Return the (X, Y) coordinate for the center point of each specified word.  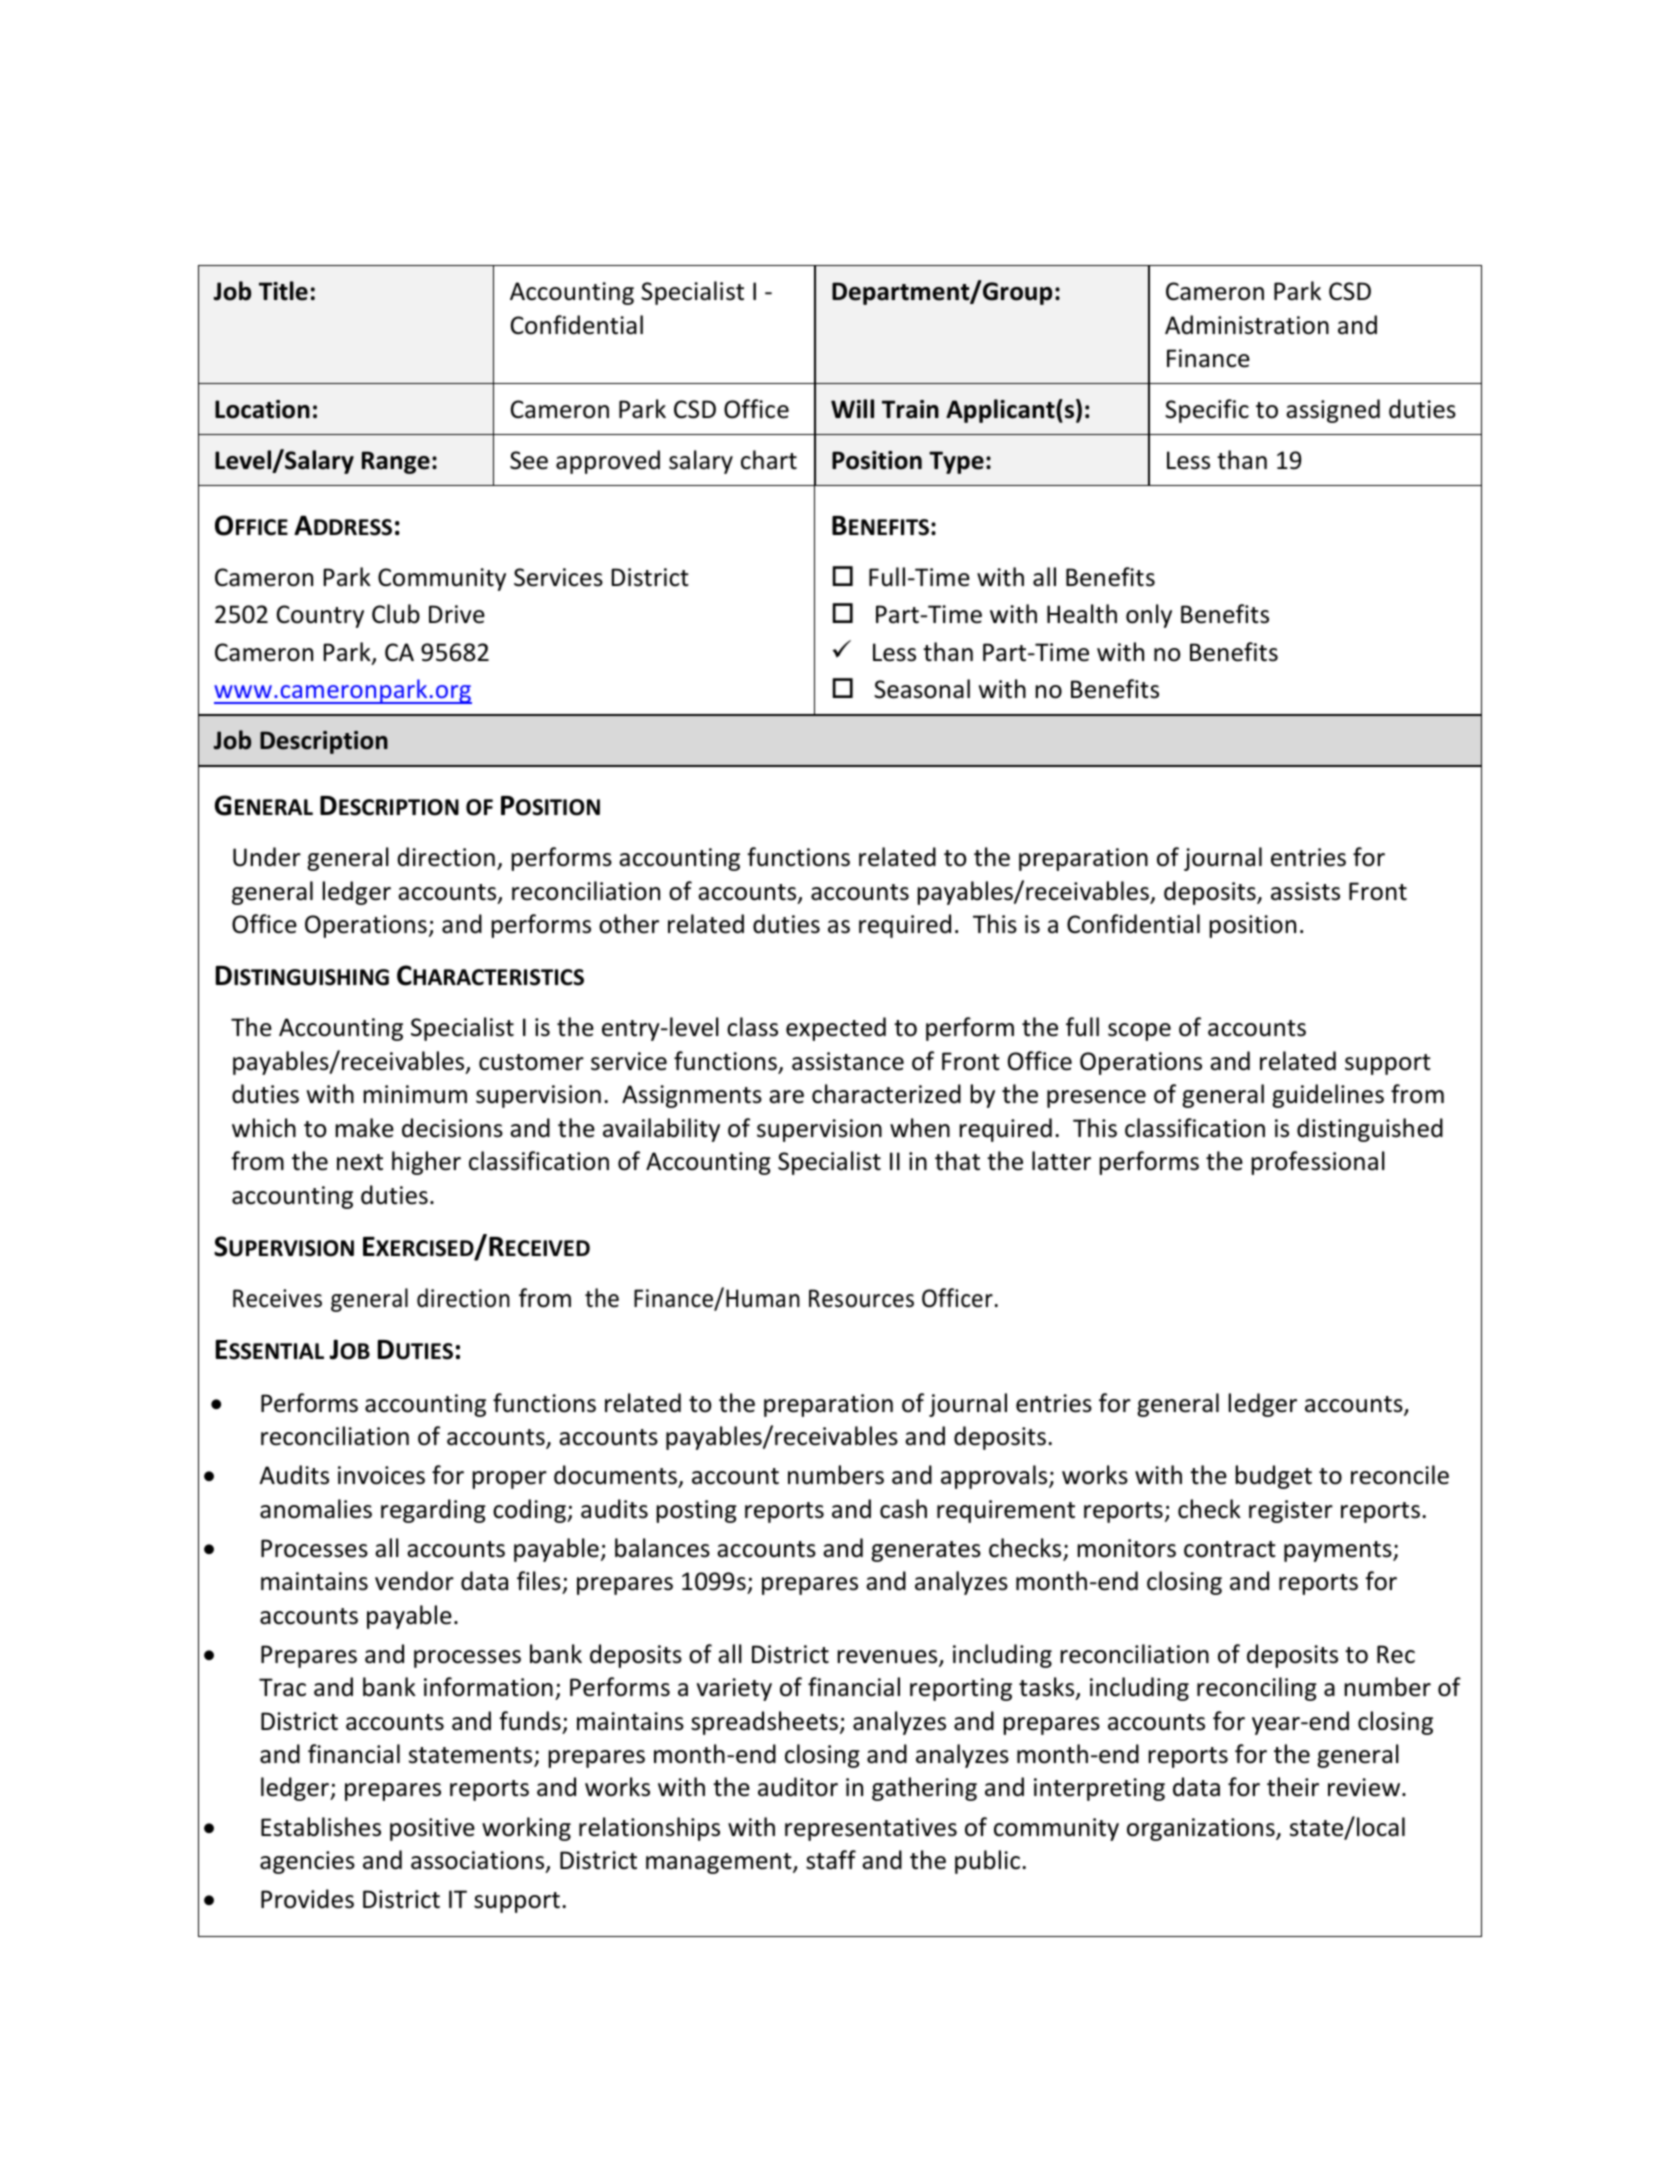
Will (852, 408)
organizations (1202, 1829)
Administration (1247, 325)
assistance (848, 1061)
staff (831, 1860)
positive (432, 1829)
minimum (415, 1094)
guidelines (1328, 1096)
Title (283, 291)
